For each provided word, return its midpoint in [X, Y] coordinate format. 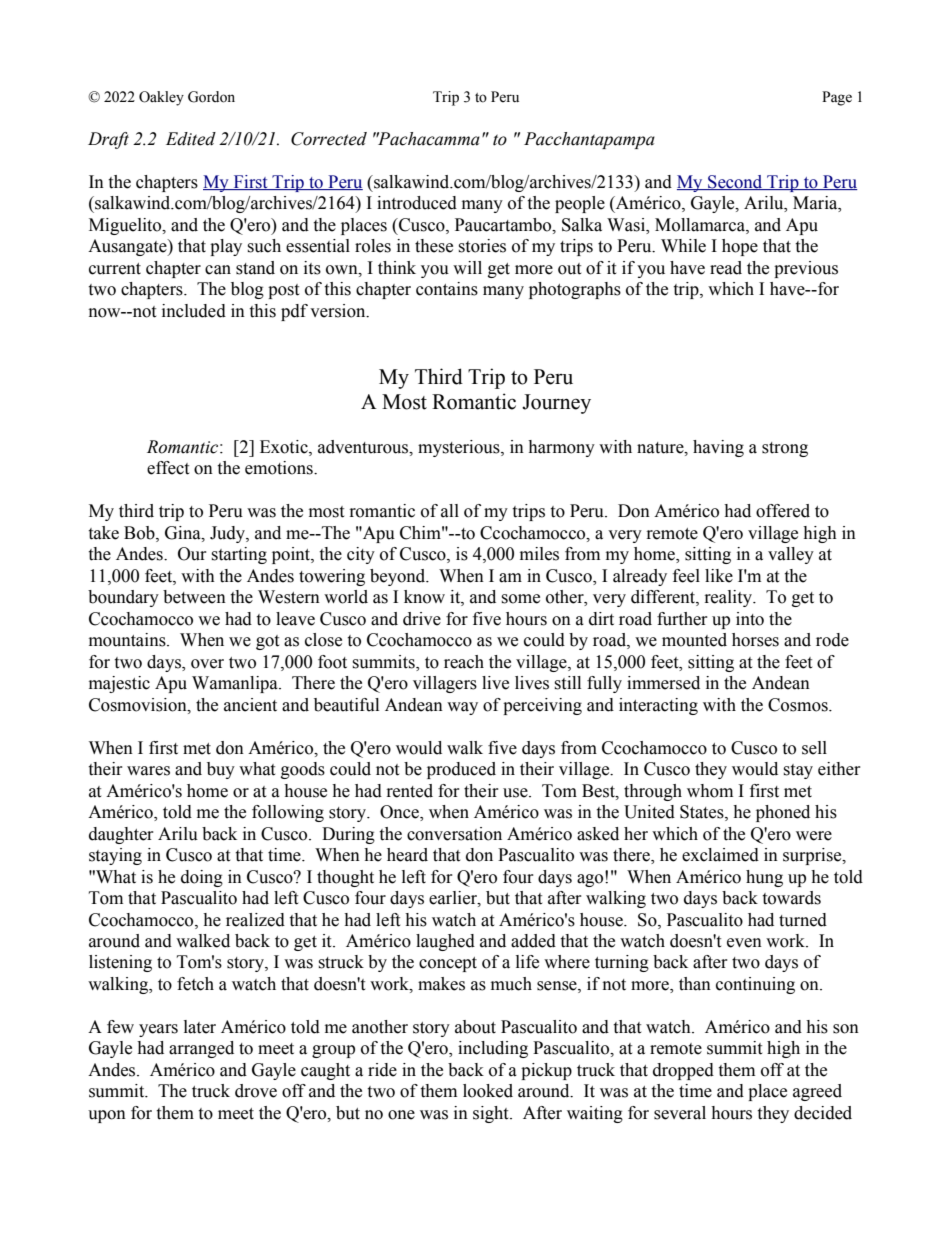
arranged [201, 1049]
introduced [417, 203]
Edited [191, 139]
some [520, 599]
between [194, 597]
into [750, 619]
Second [735, 182]
